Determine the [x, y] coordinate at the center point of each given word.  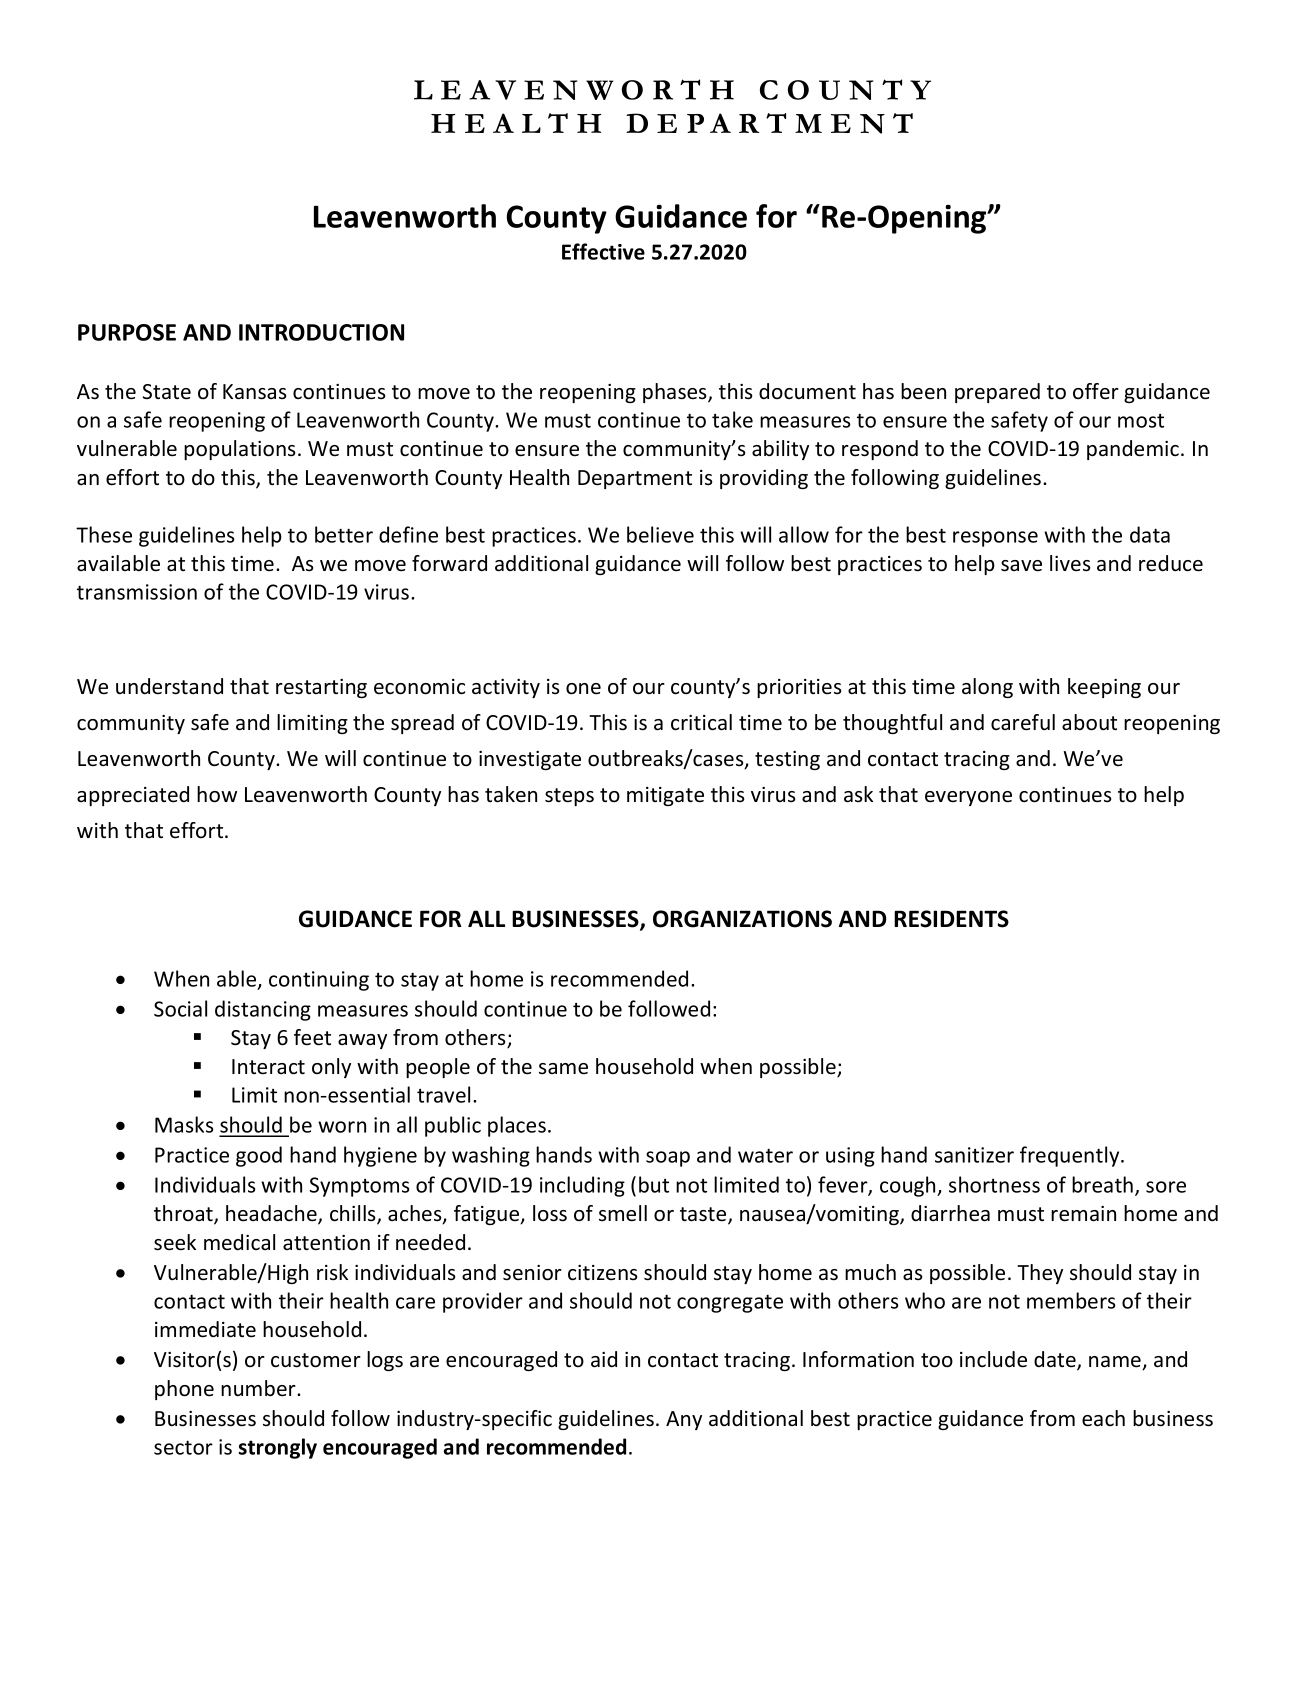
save [1021, 566]
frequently [1071, 1156]
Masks [184, 1124]
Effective [603, 251]
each [1103, 1418]
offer [1096, 391]
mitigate [665, 796]
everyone [968, 798]
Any [684, 1420]
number [259, 1388]
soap [668, 1159]
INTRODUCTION [321, 332]
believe [660, 534]
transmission [137, 592]
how [217, 794]
